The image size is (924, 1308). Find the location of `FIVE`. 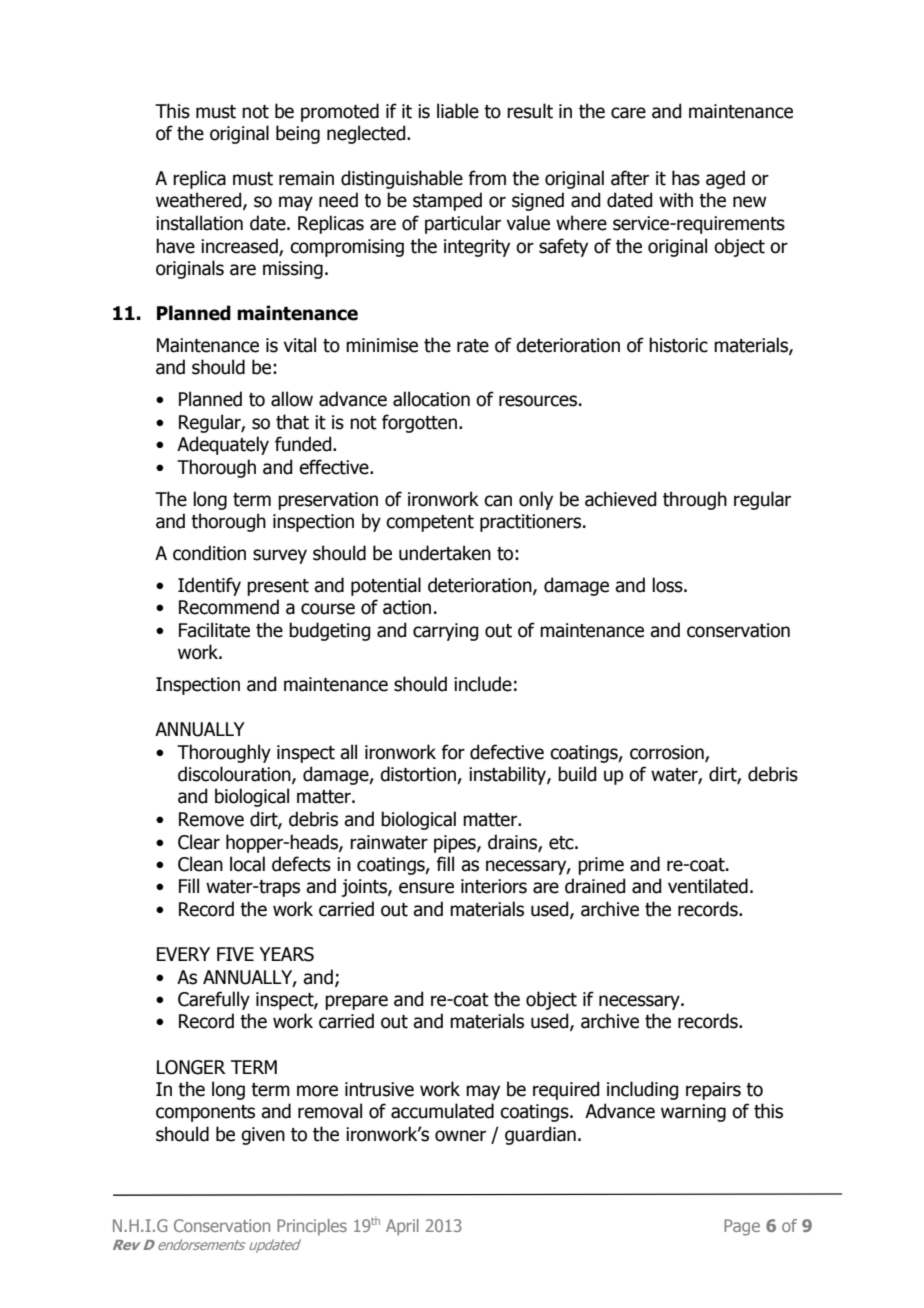

FIVE is located at coordinates (235, 954).
